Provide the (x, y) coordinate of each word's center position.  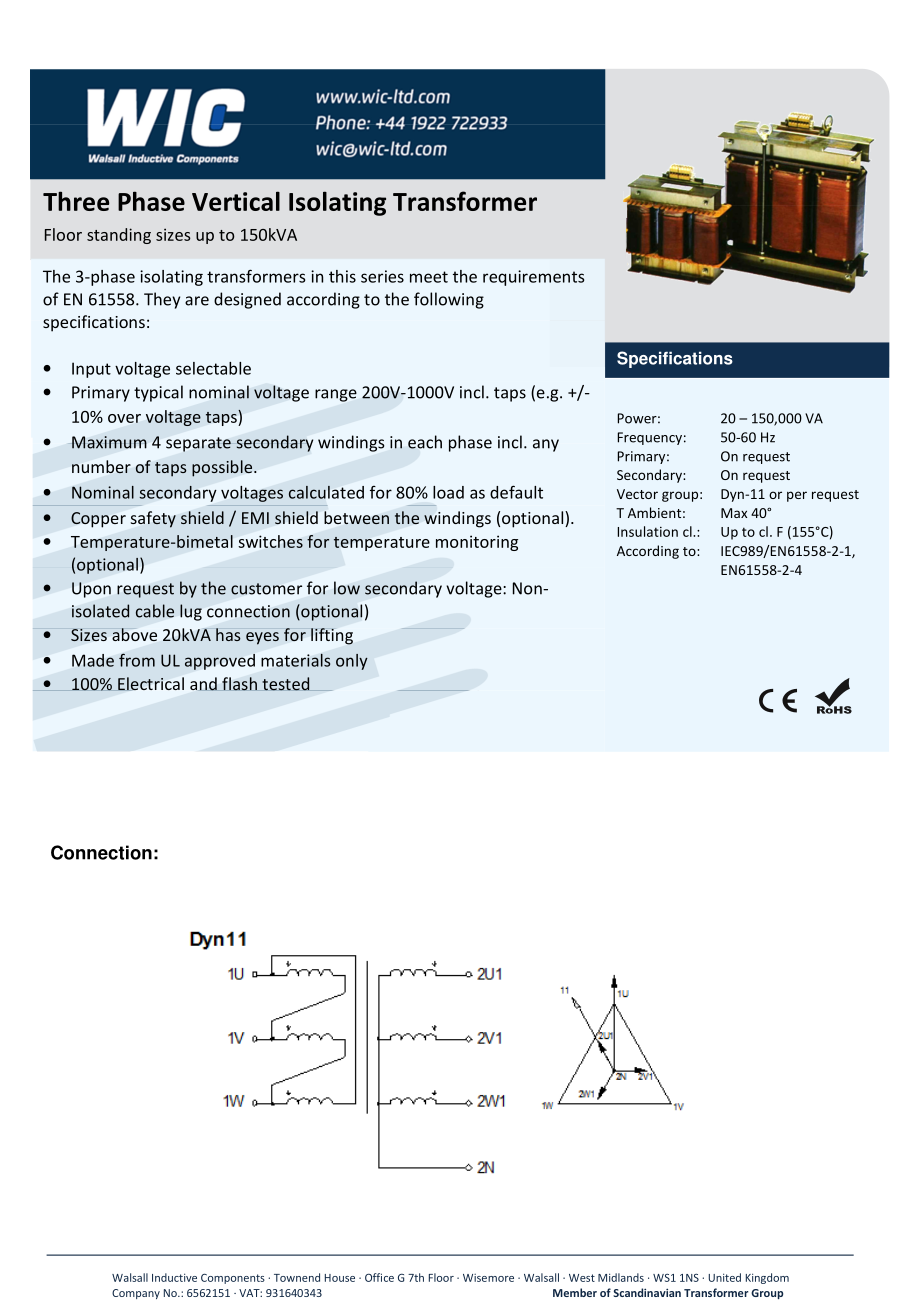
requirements (533, 278)
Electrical (151, 683)
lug (191, 612)
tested (285, 684)
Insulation (647, 531)
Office (379, 1277)
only (352, 662)
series (382, 276)
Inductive (174, 1277)
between (356, 518)
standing (119, 236)
